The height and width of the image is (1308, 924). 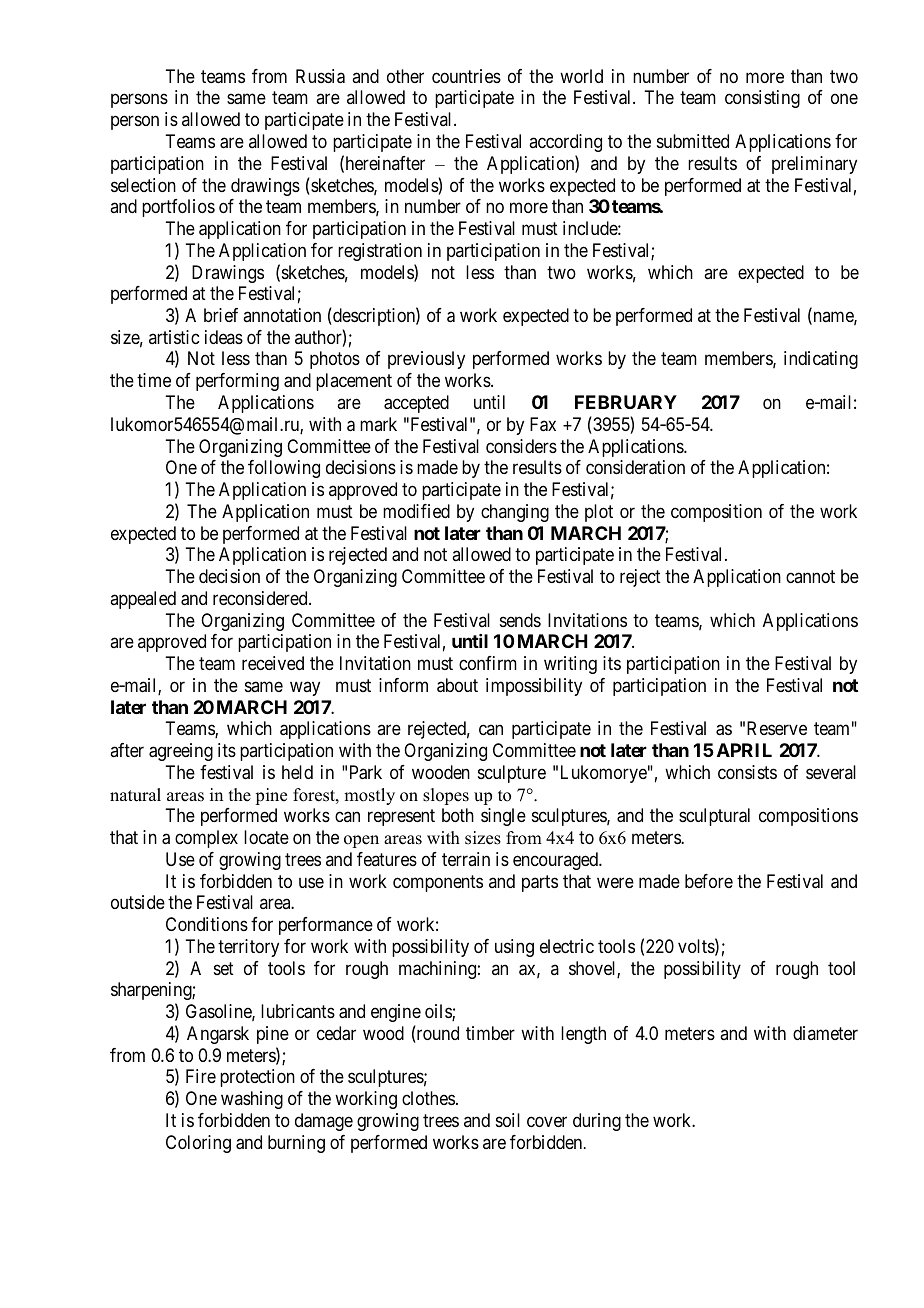 I want to click on sends, so click(x=520, y=620).
